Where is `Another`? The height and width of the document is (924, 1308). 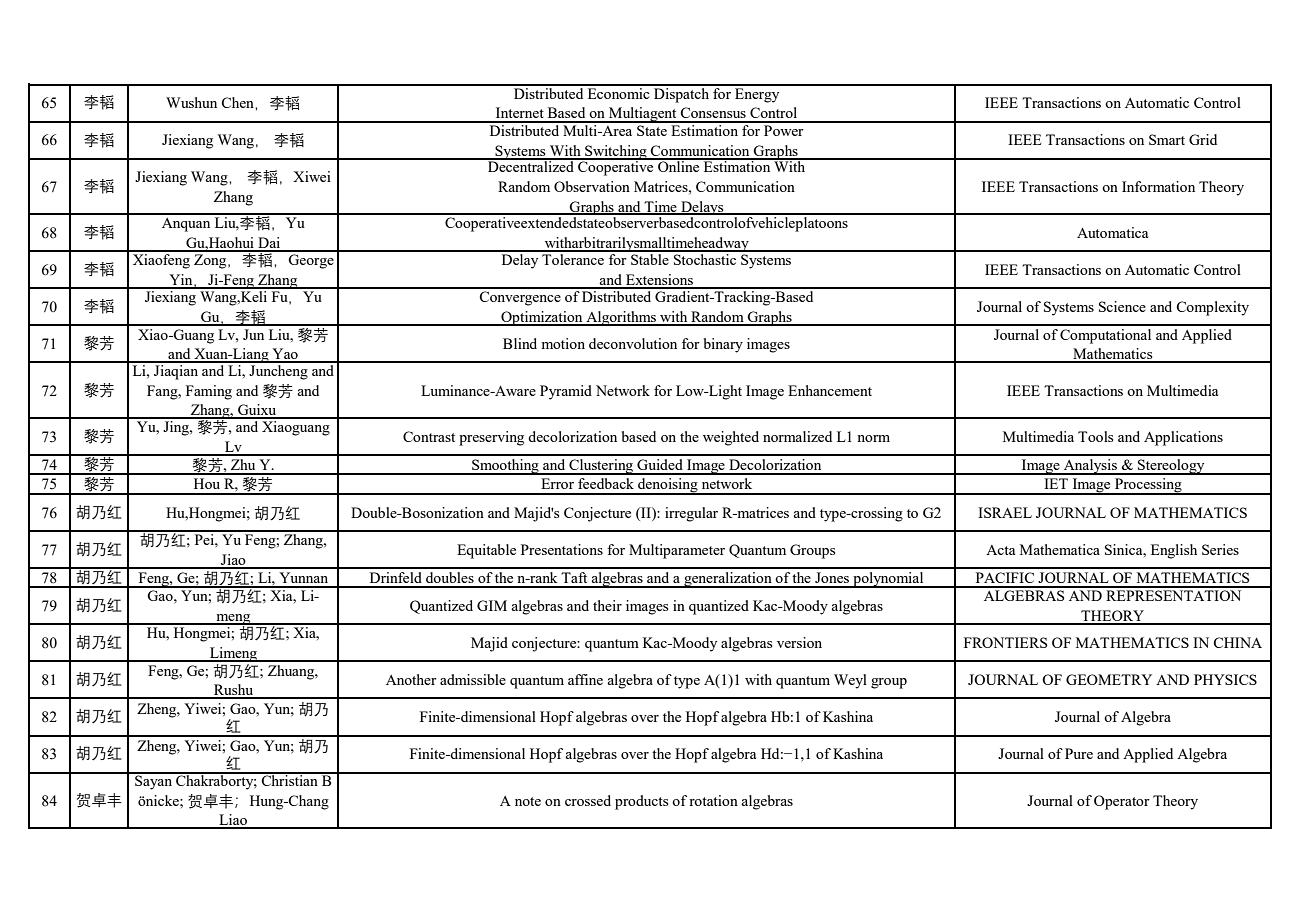 Another is located at coordinates (411, 679).
